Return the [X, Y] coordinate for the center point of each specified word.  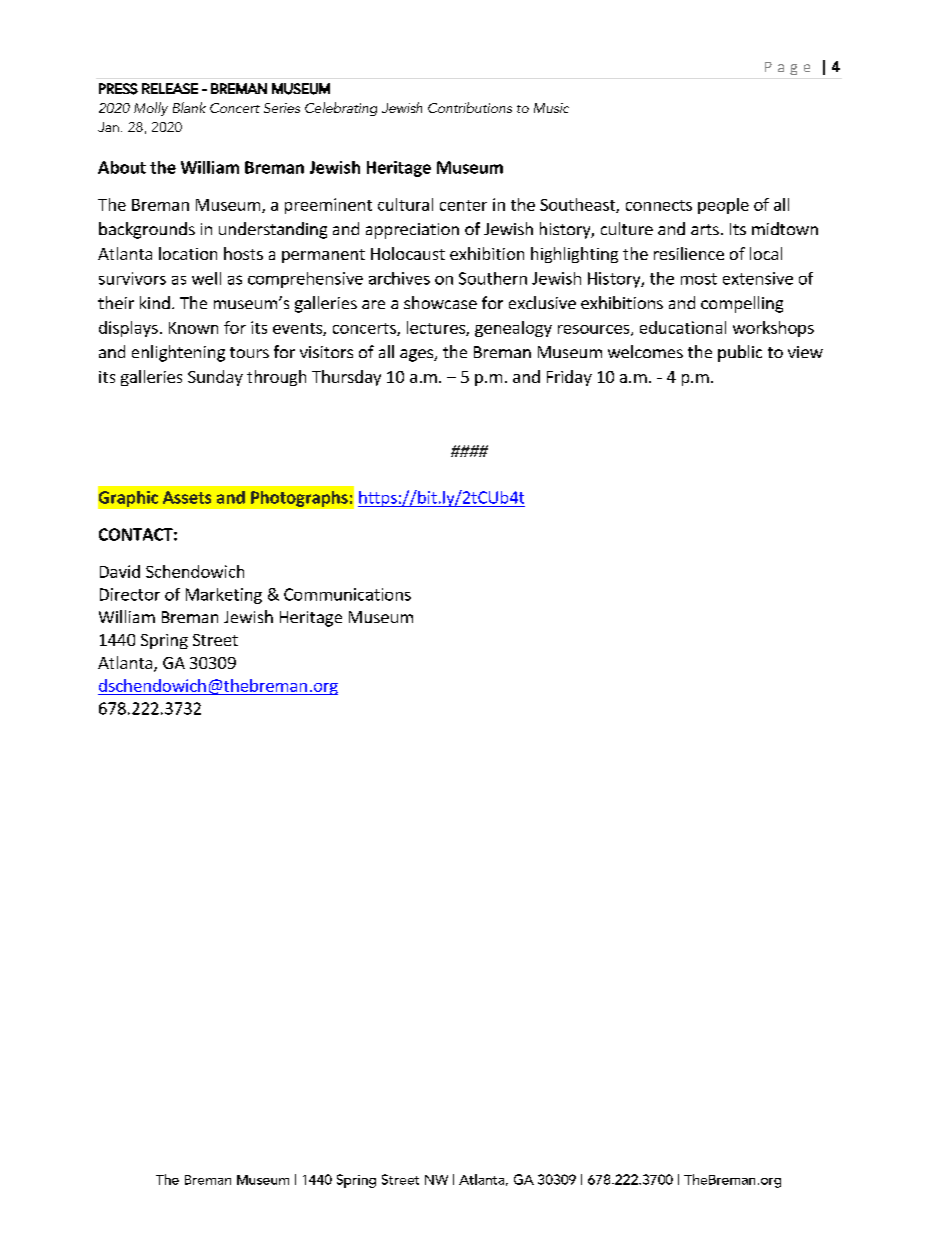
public [740, 353]
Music [551, 108]
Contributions [470, 107]
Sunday [215, 378]
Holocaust [408, 253]
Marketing [224, 596]
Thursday [346, 378]
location [188, 253]
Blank [189, 107]
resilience [689, 253]
